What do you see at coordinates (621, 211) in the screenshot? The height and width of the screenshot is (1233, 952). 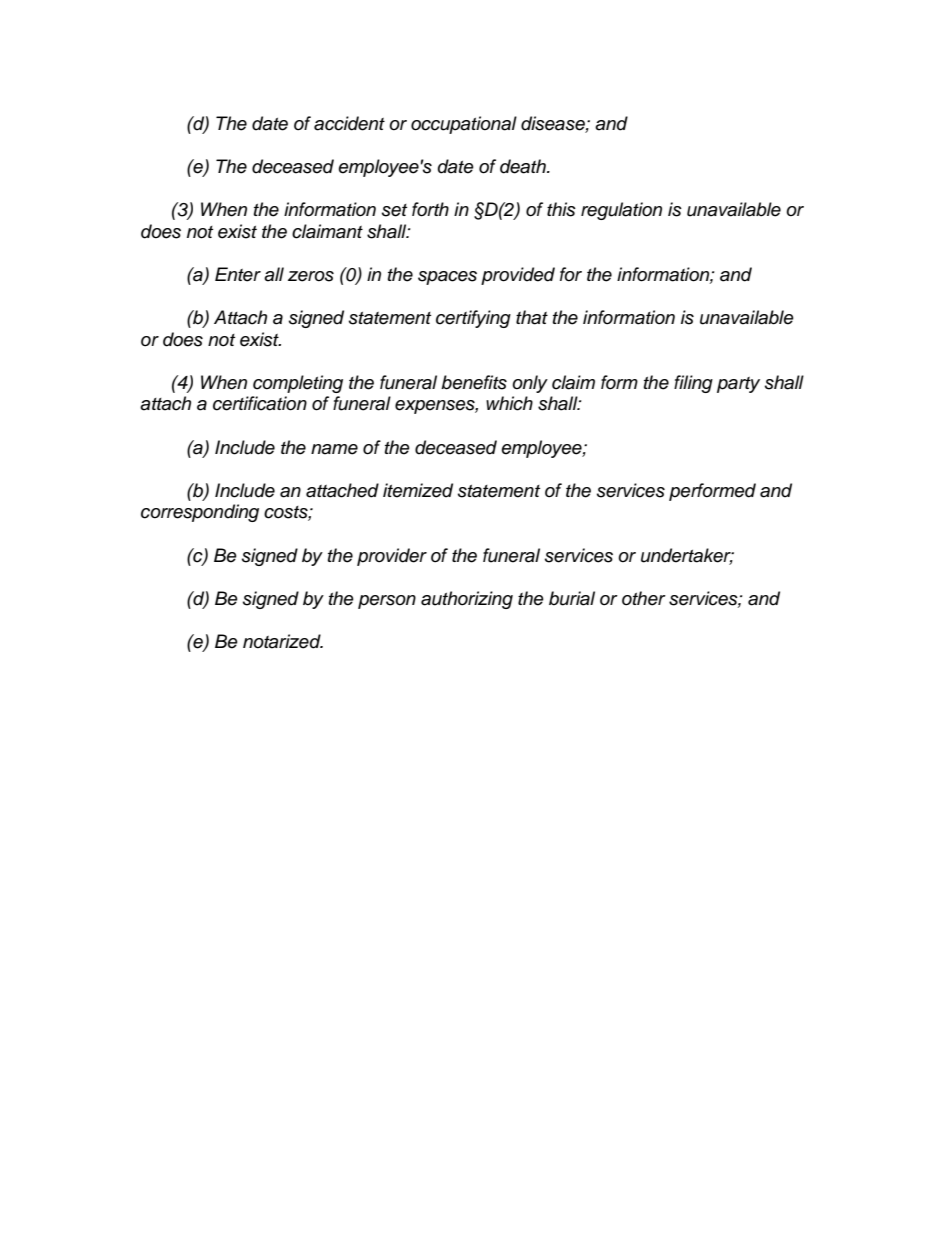 I see `regulation` at bounding box center [621, 211].
